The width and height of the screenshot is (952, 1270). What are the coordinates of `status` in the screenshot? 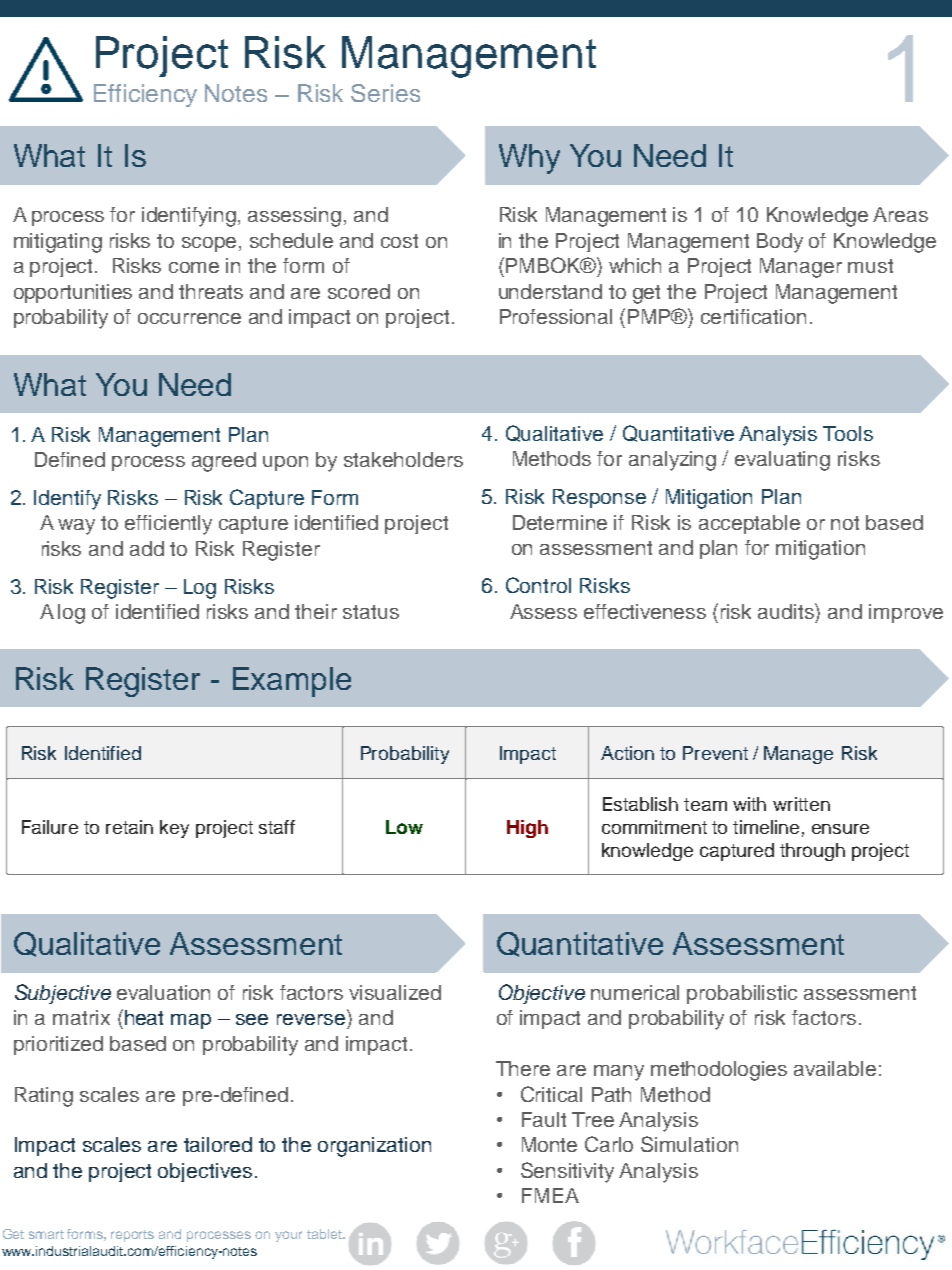 It's located at (371, 612).
